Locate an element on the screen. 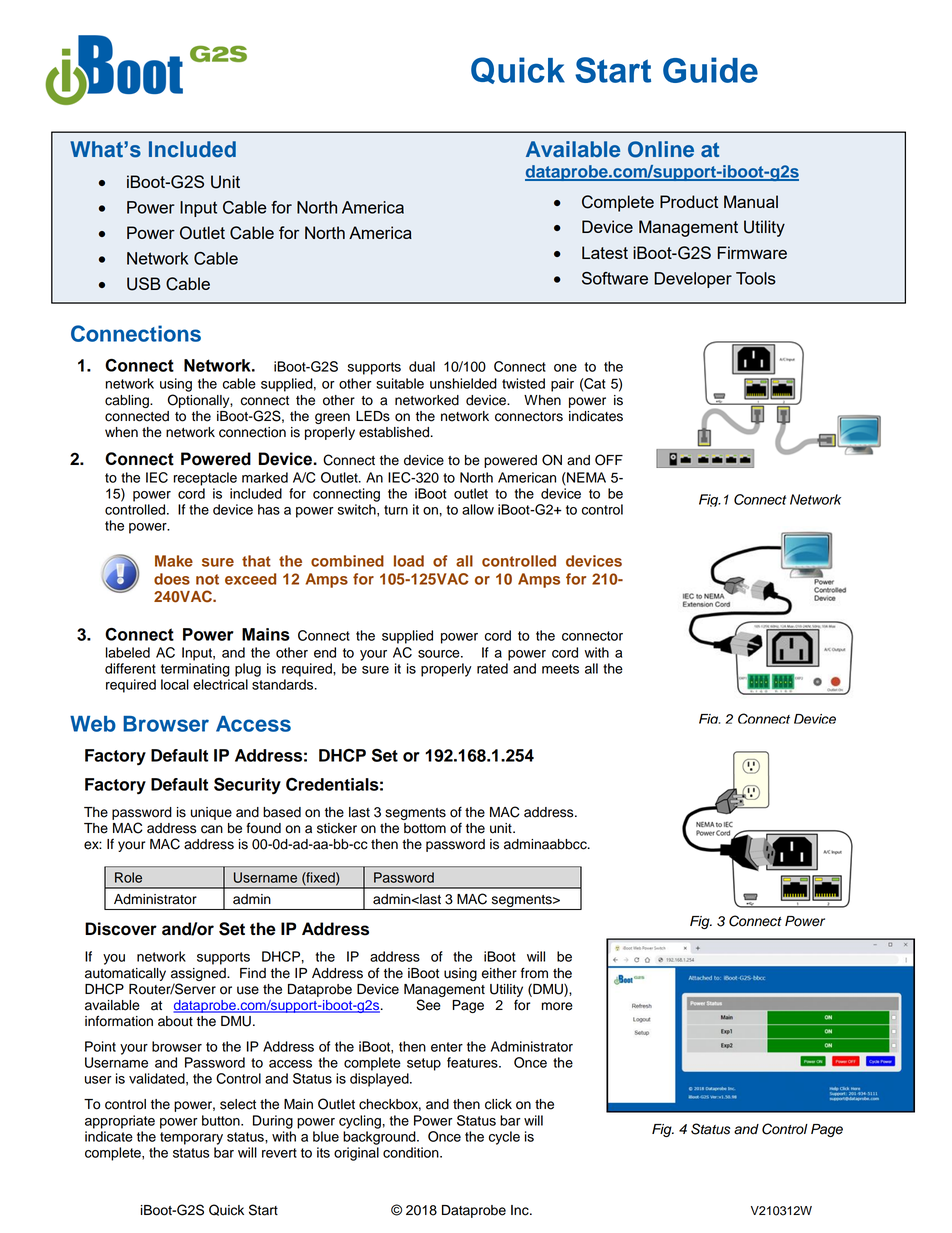  USB is located at coordinates (144, 284).
